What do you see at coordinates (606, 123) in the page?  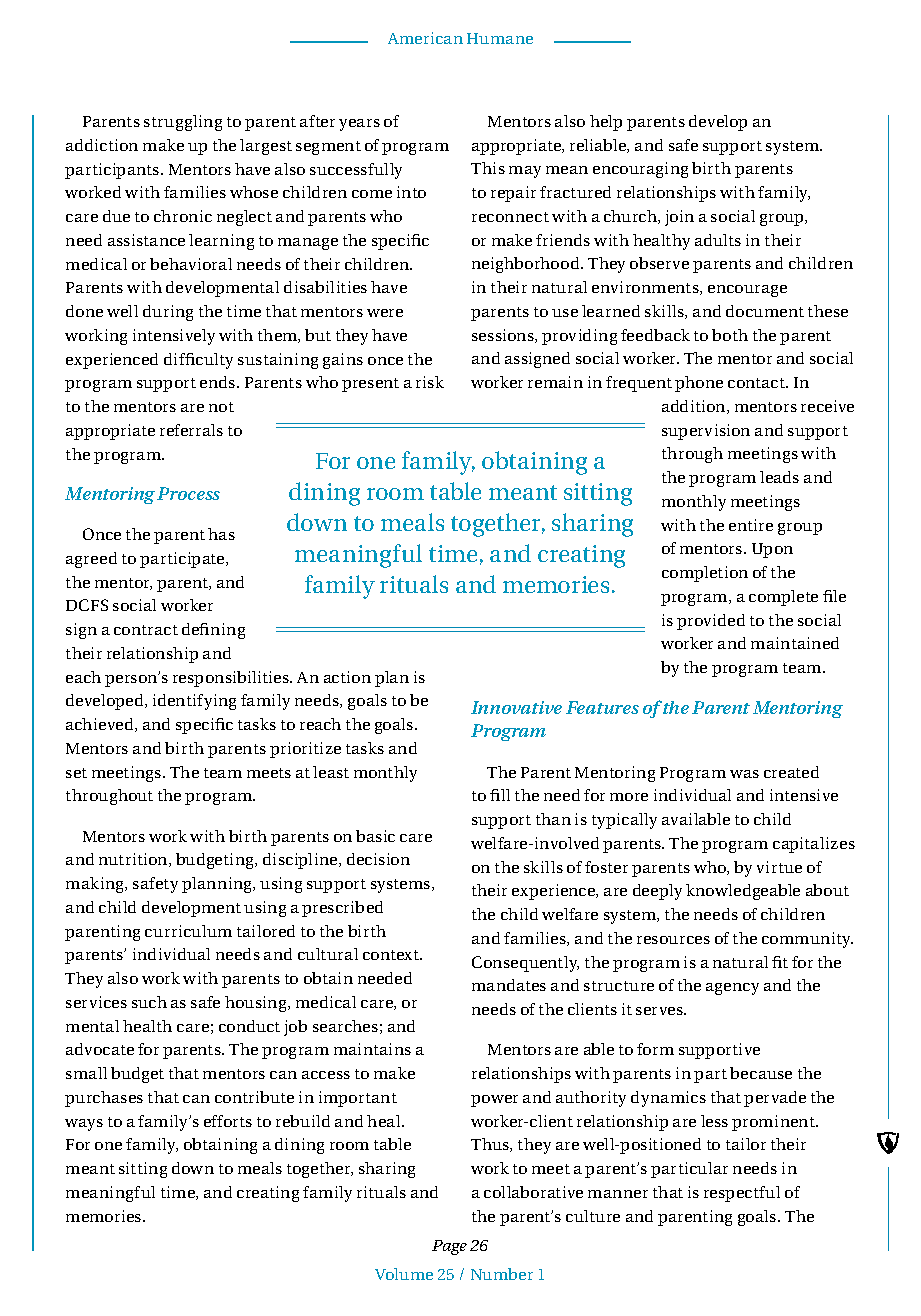 I see `help` at bounding box center [606, 123].
